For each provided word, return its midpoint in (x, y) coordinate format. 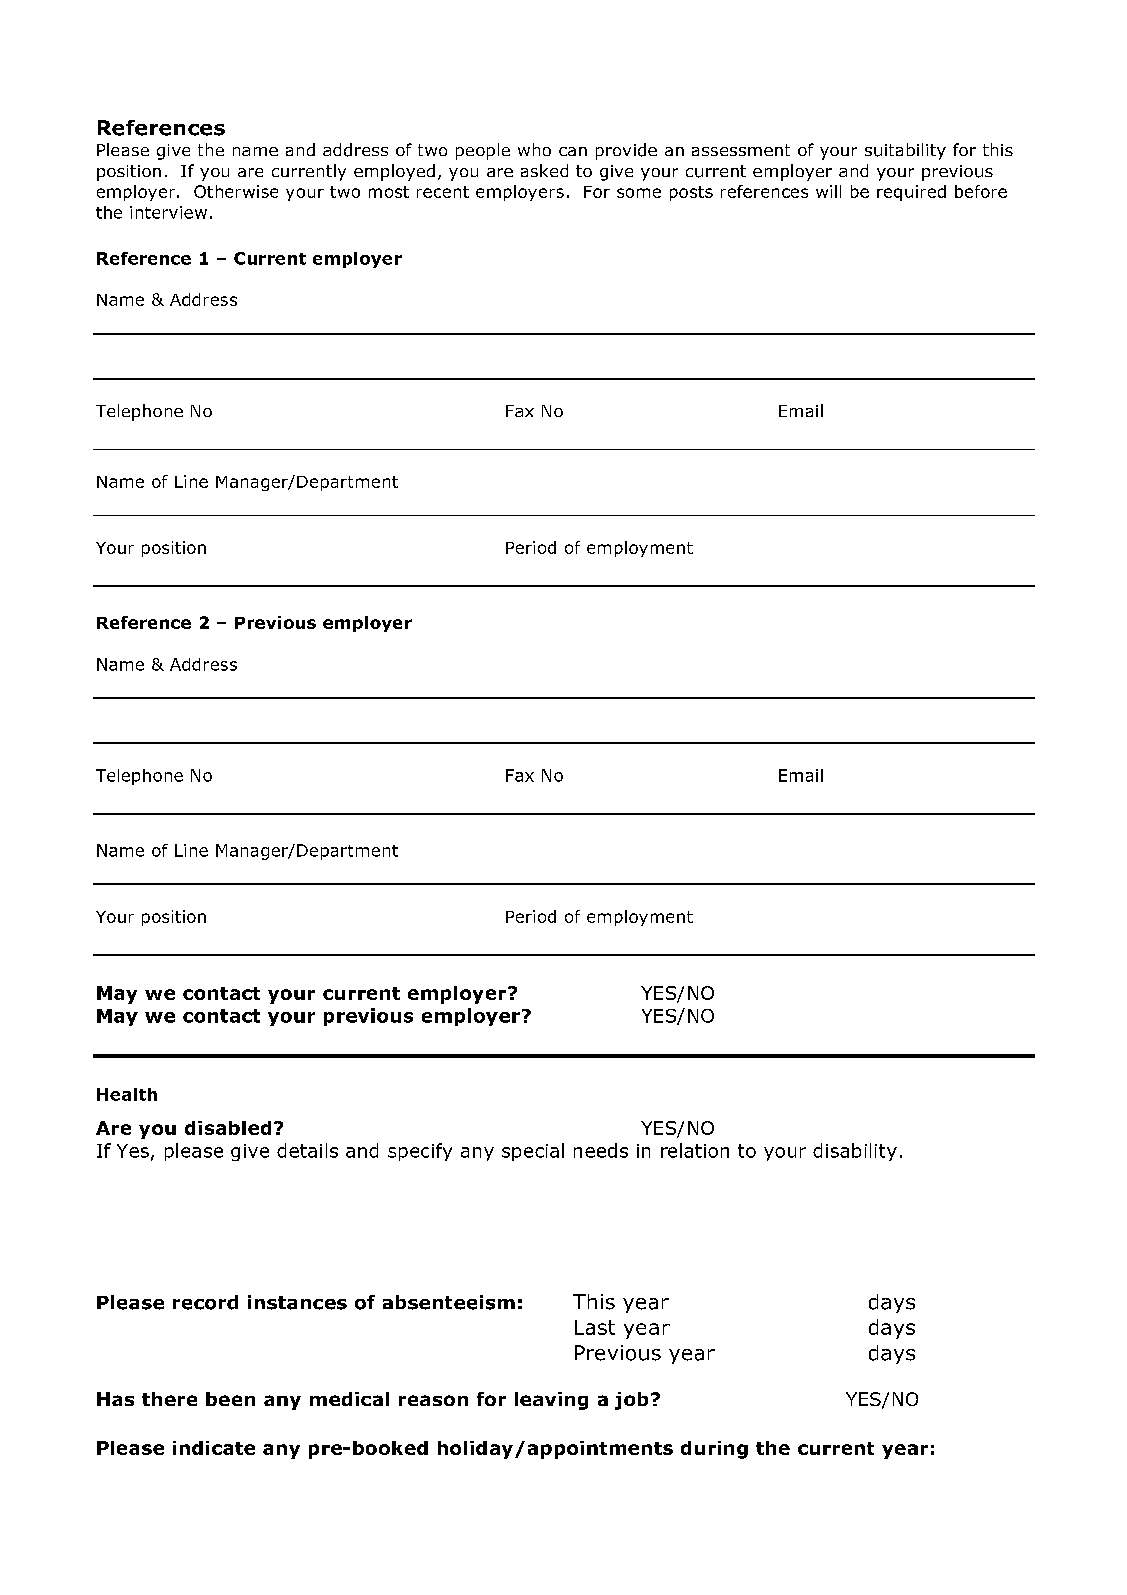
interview (168, 212)
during (714, 1450)
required (911, 193)
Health (127, 1094)
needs (601, 1150)
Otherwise (236, 191)
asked (544, 170)
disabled (228, 1128)
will (828, 191)
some (639, 193)
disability (855, 1152)
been (230, 1399)
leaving (551, 1401)
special (533, 1152)
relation (695, 1150)
